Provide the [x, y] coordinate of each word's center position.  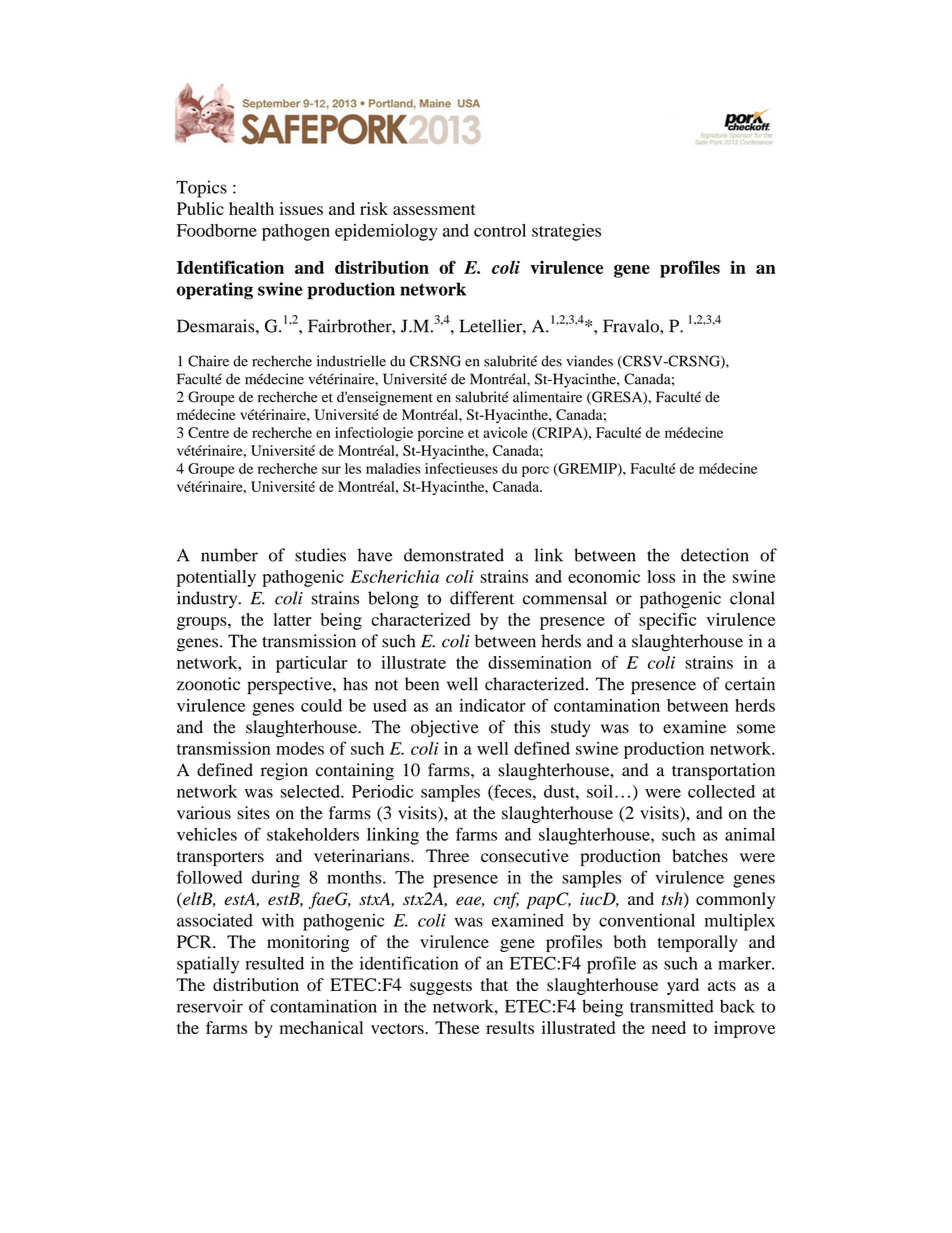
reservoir [210, 1006]
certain [750, 684]
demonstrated [454, 555]
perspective [290, 686]
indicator [492, 705]
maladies [393, 468]
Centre [208, 432]
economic [604, 576]
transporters [220, 858]
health [251, 208]
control [500, 230]
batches [700, 856]
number [229, 555]
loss [661, 576]
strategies [566, 232]
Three [447, 855]
